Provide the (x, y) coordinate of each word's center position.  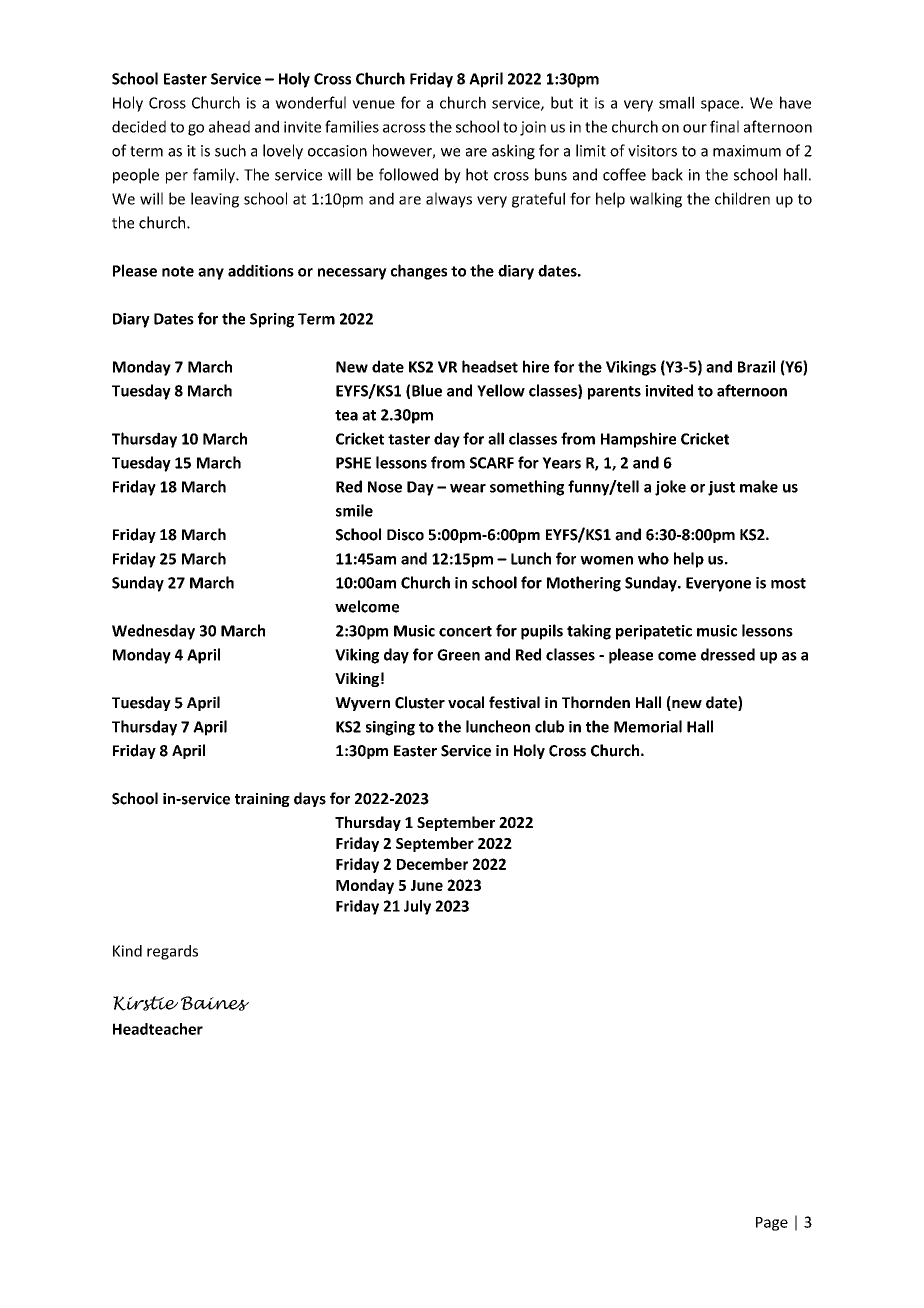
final (724, 126)
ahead (229, 126)
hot (477, 174)
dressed (728, 654)
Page (772, 1224)
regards (172, 952)
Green (458, 655)
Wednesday (153, 632)
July (417, 907)
